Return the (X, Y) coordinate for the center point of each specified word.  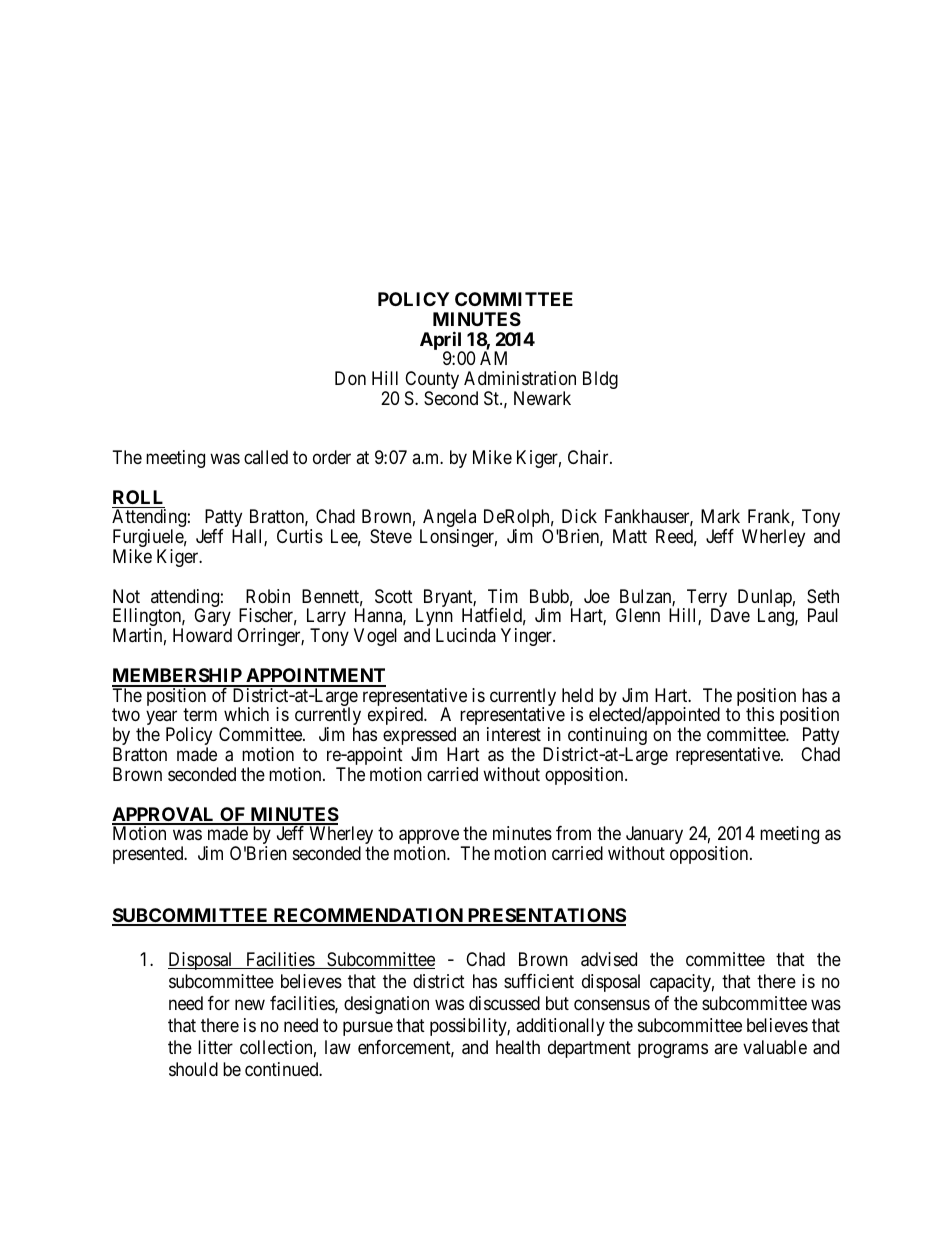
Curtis (300, 536)
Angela (448, 519)
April (442, 341)
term (200, 715)
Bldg (600, 380)
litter (215, 1047)
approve (429, 838)
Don (350, 378)
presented (149, 855)
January (653, 836)
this (760, 714)
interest (514, 734)
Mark (720, 516)
